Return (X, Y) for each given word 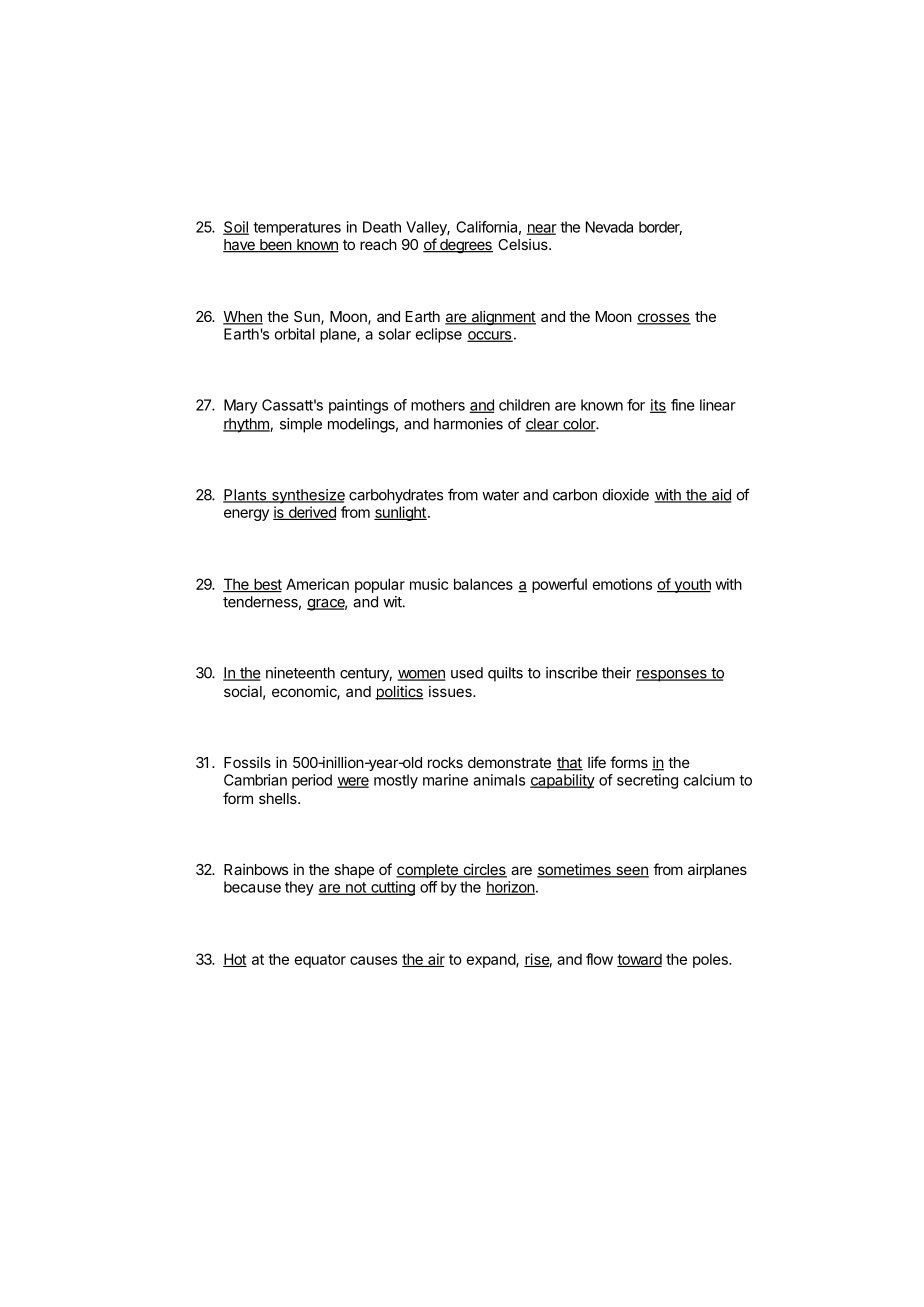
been (275, 246)
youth (691, 585)
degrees (465, 246)
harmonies (468, 424)
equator (320, 961)
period (312, 781)
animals (499, 780)
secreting (647, 781)
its (658, 406)
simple (301, 425)
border (660, 228)
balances (483, 584)
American (317, 584)
